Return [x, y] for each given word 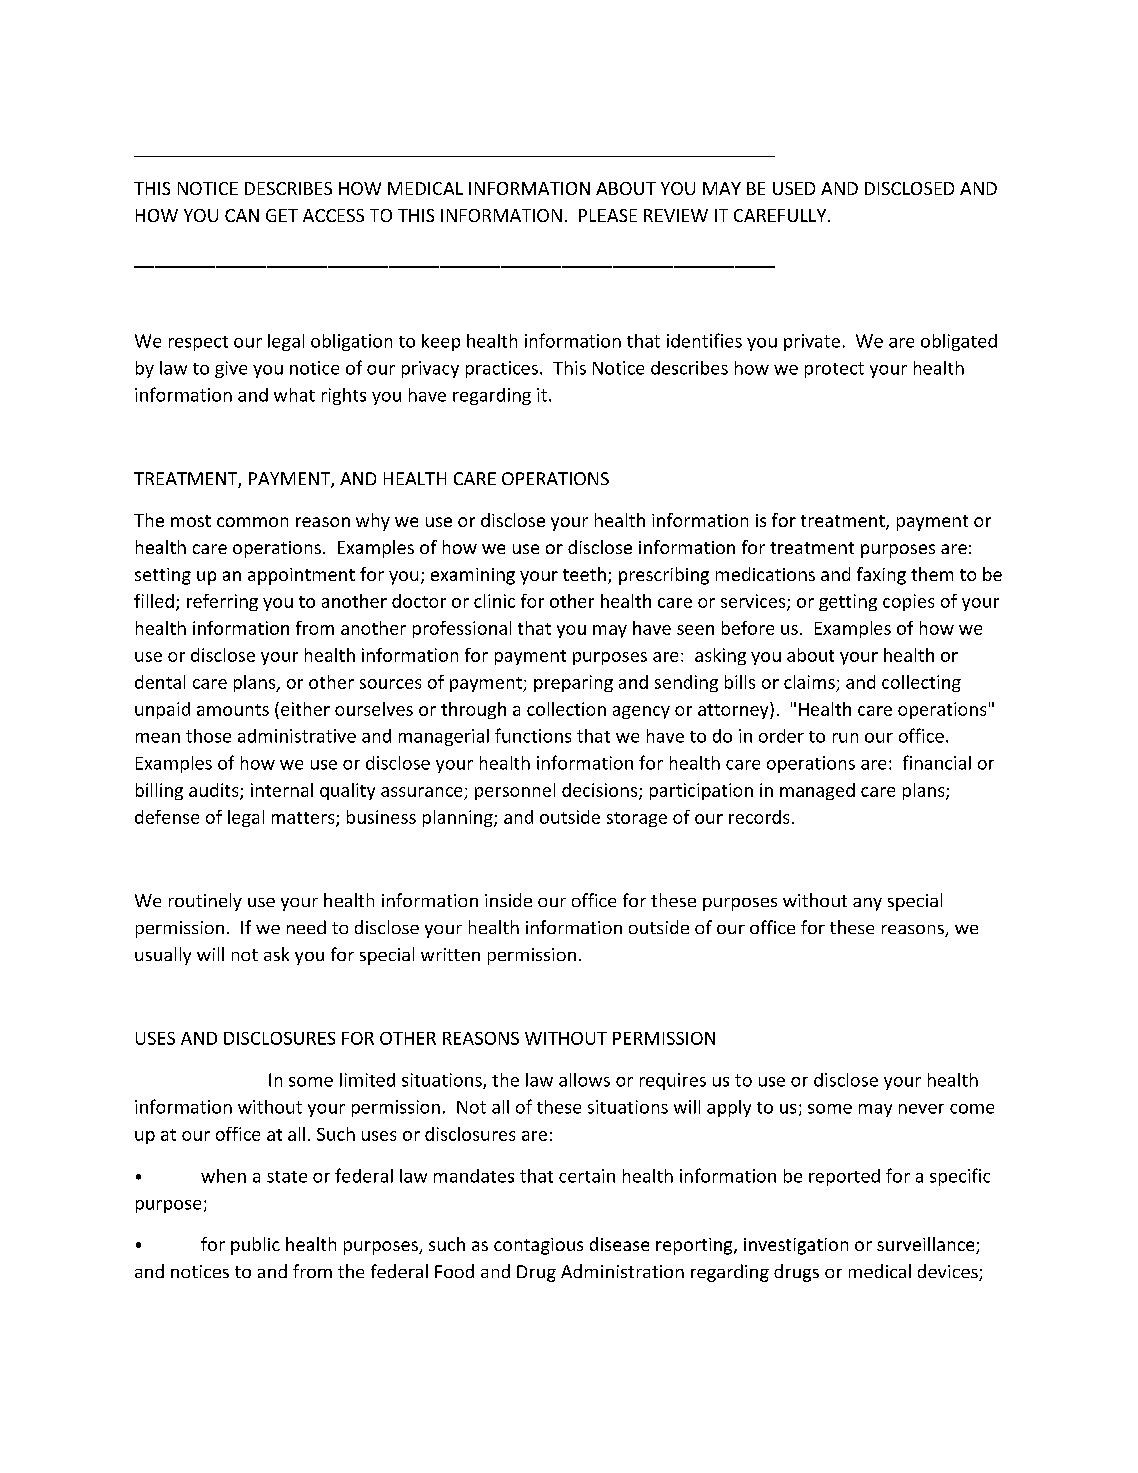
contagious [538, 1246]
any [867, 904]
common [252, 522]
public [255, 1246]
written [450, 954]
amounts [233, 710]
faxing [881, 576]
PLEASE [608, 215]
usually [163, 956]
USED [794, 188]
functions [533, 735]
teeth [584, 574]
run [845, 738]
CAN [242, 215]
